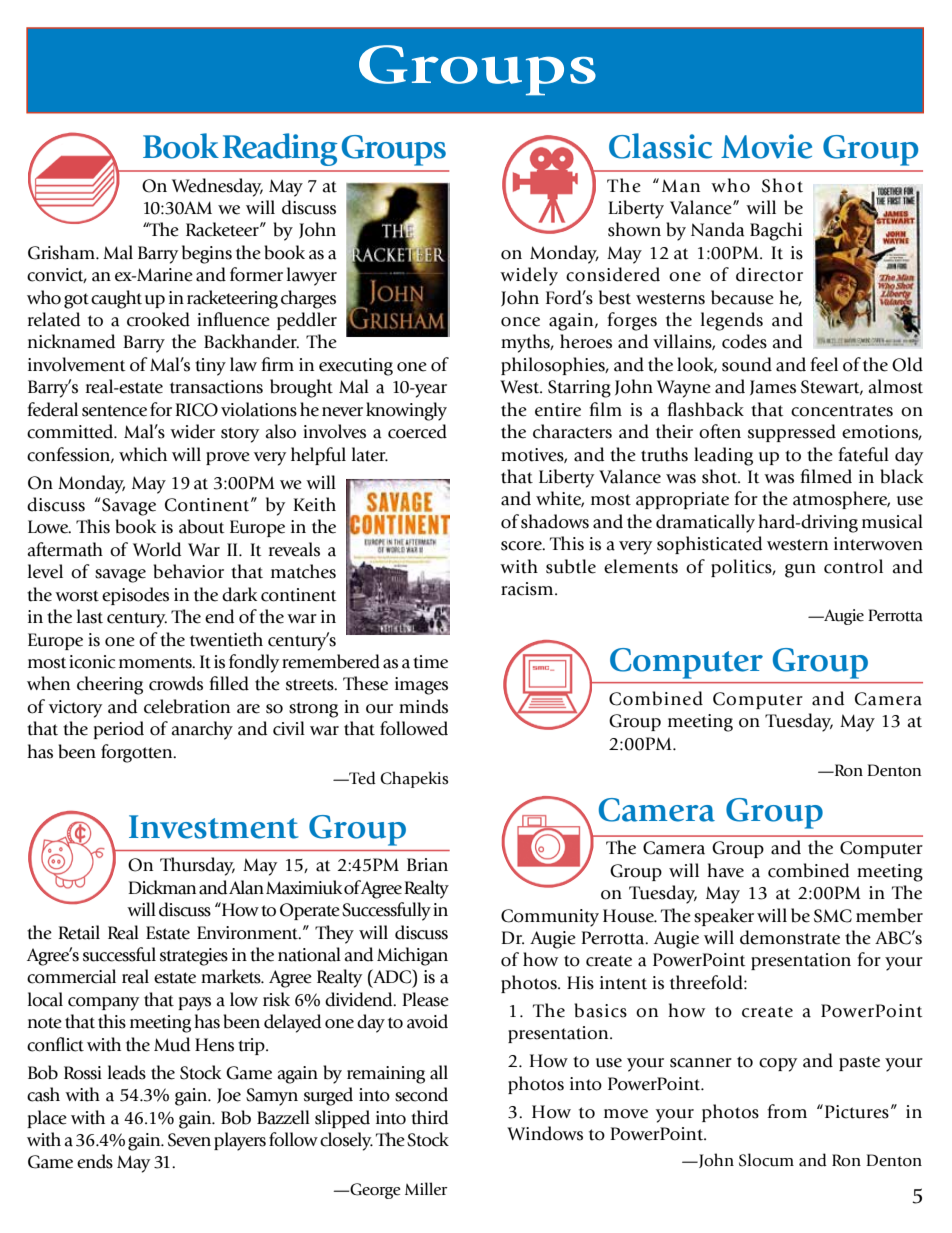  Describe the element at coordinates (217, 187) in the page. I see `Wednesday` at that location.
